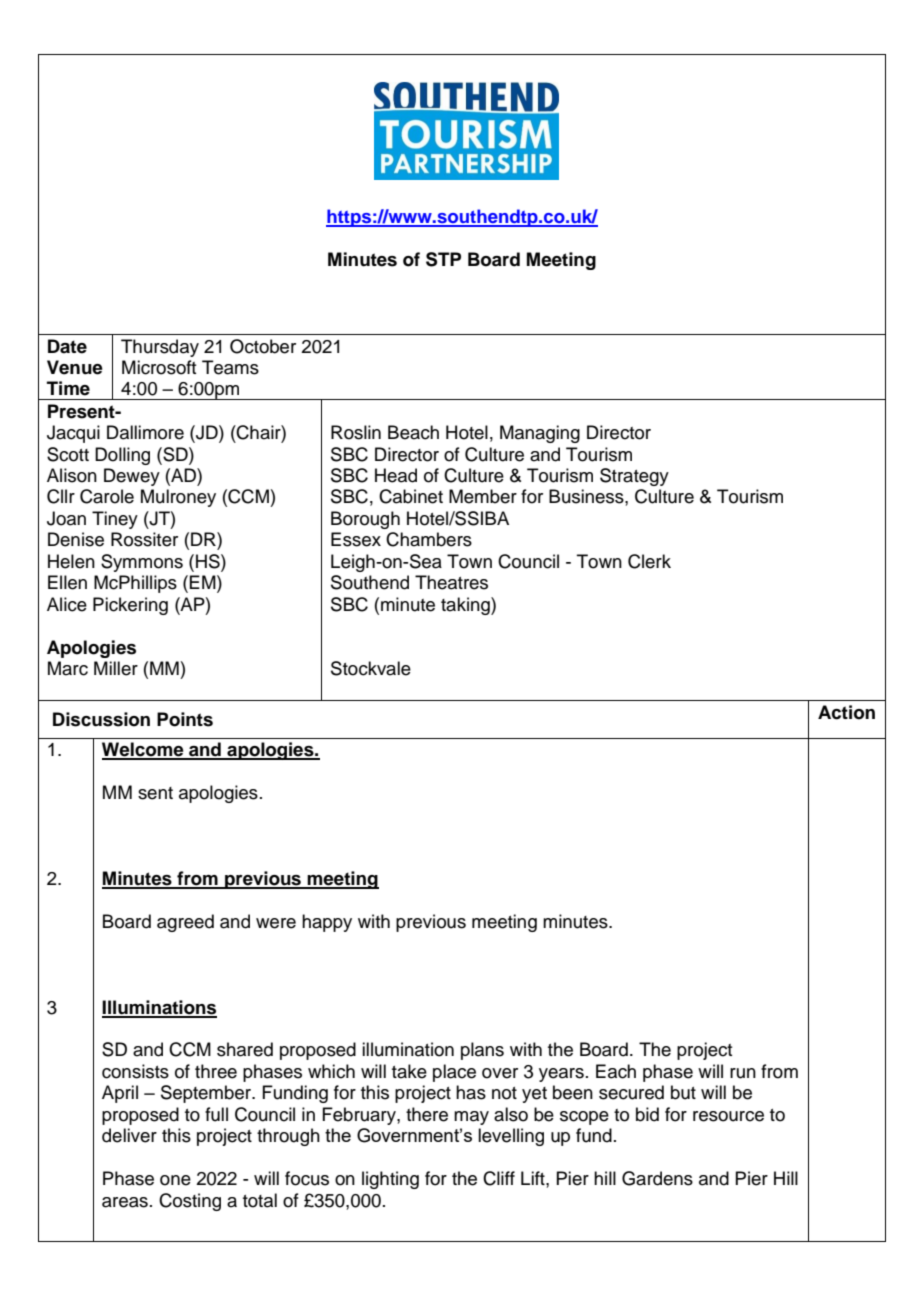 The width and height of the screenshot is (924, 1308). I want to click on taking, so click(466, 606).
